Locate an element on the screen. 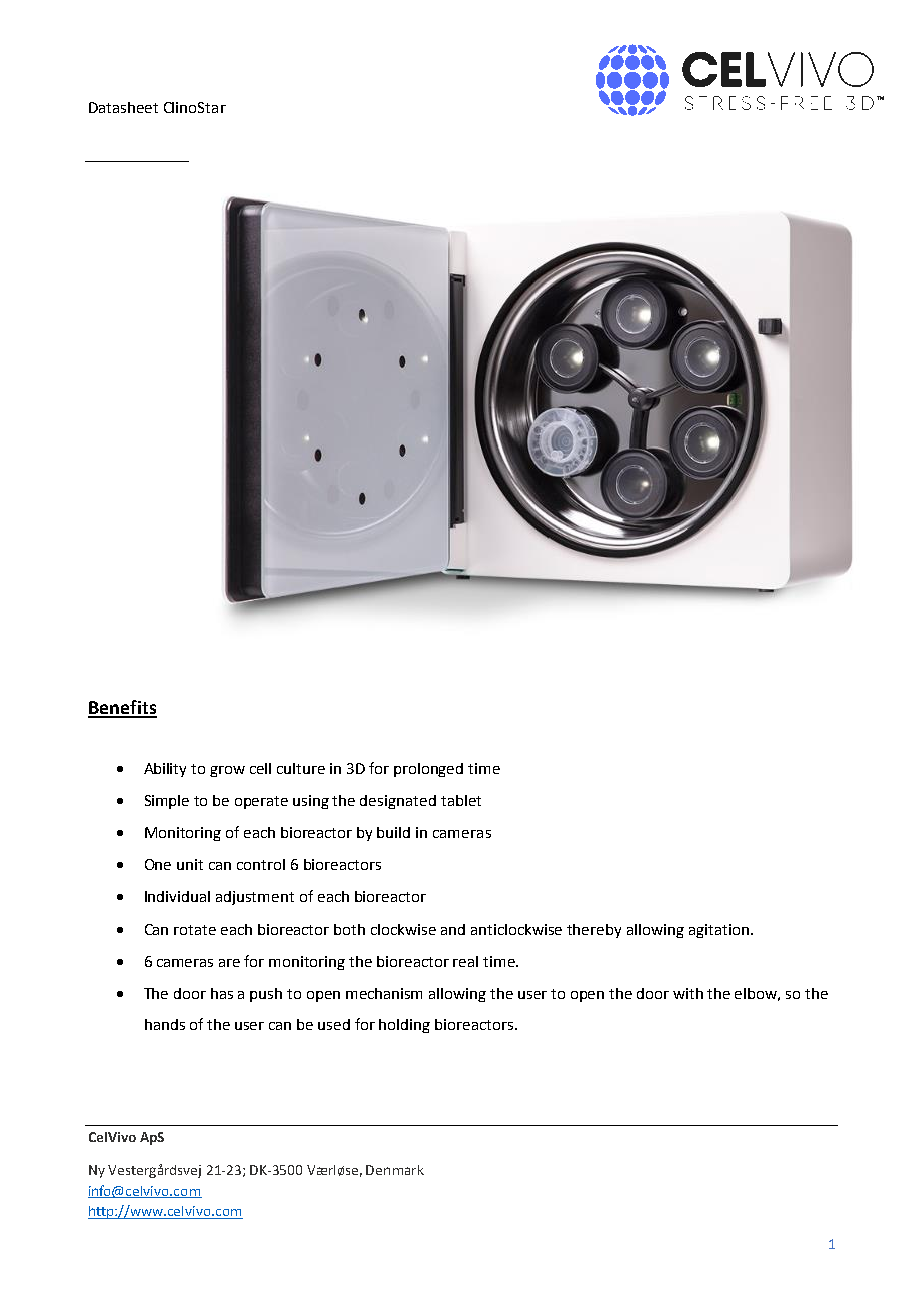 The height and width of the screenshot is (1308, 924). thereby is located at coordinates (594, 931).
